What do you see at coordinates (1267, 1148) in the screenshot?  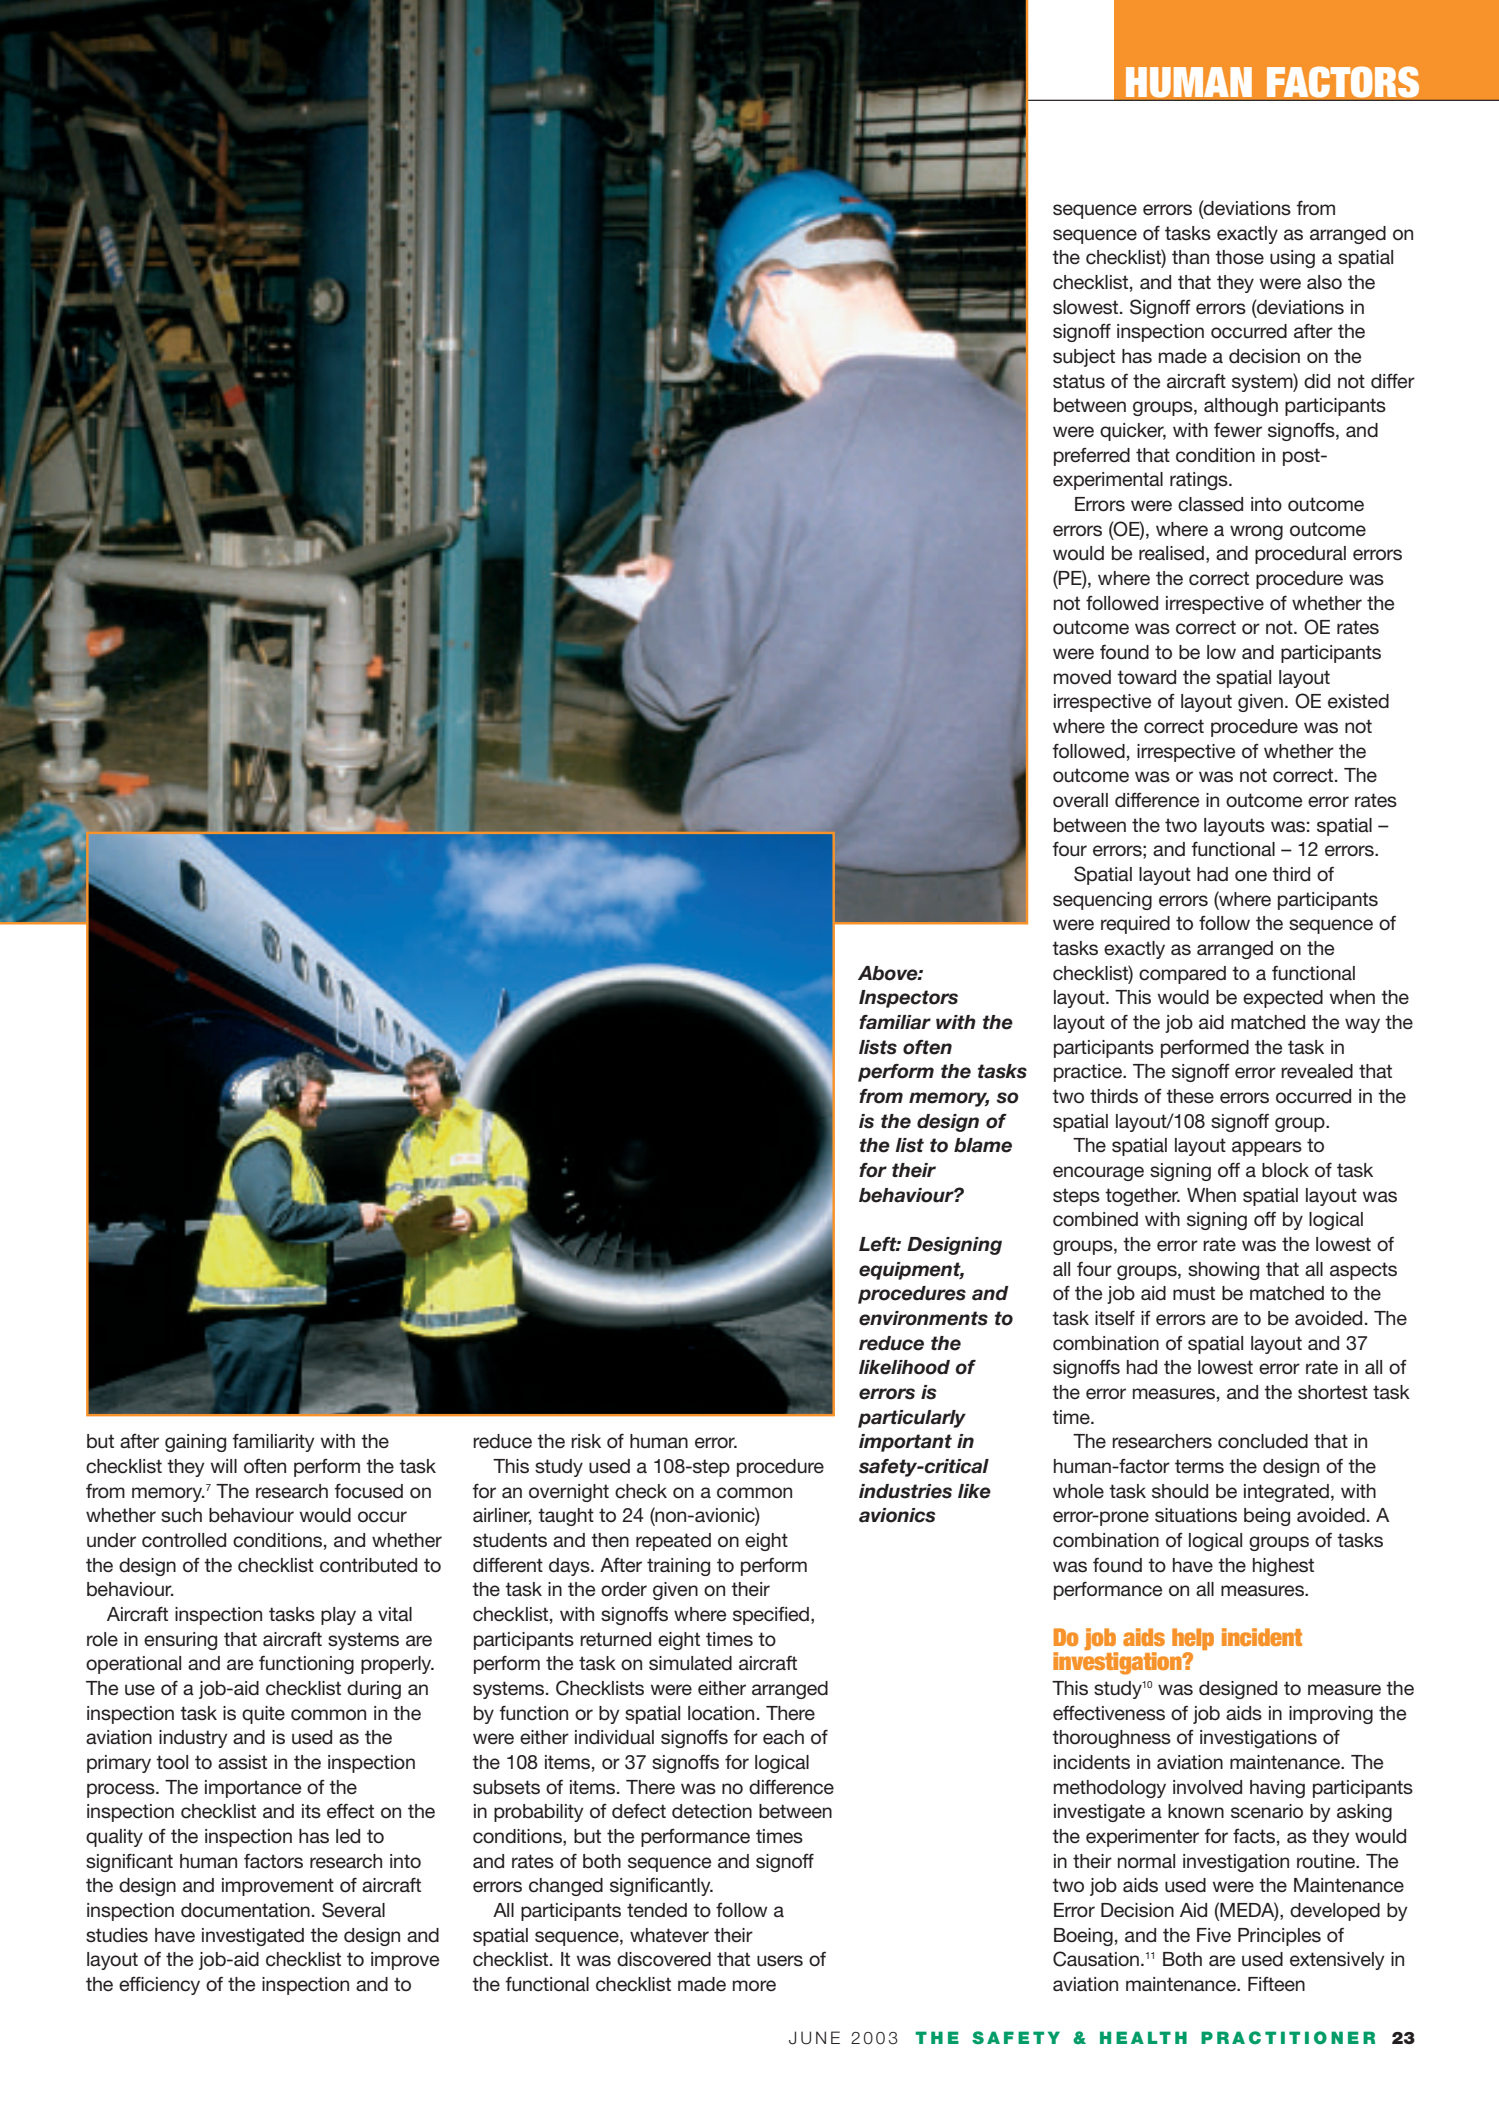 I see `appears` at bounding box center [1267, 1148].
